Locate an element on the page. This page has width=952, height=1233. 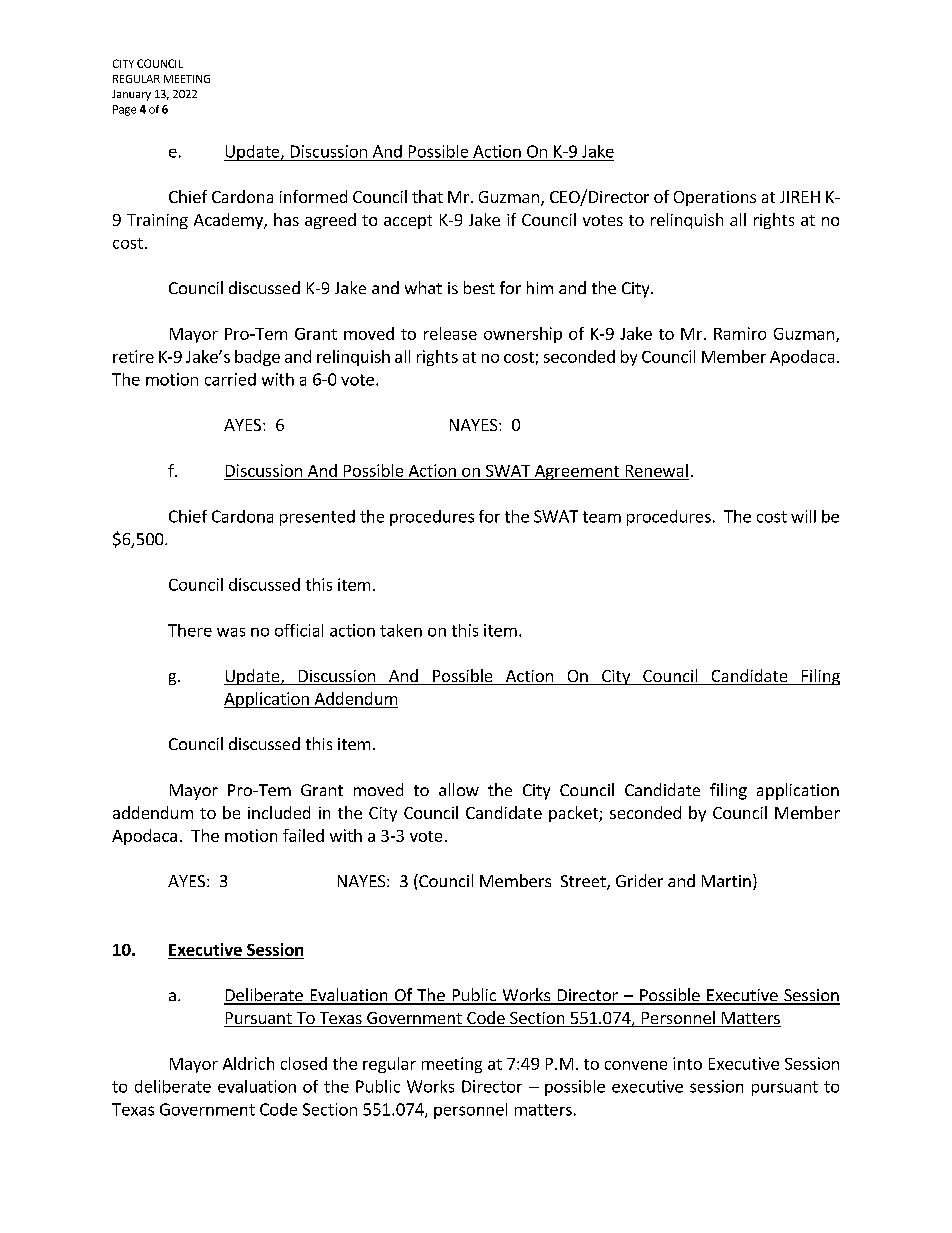
into is located at coordinates (687, 1063).
